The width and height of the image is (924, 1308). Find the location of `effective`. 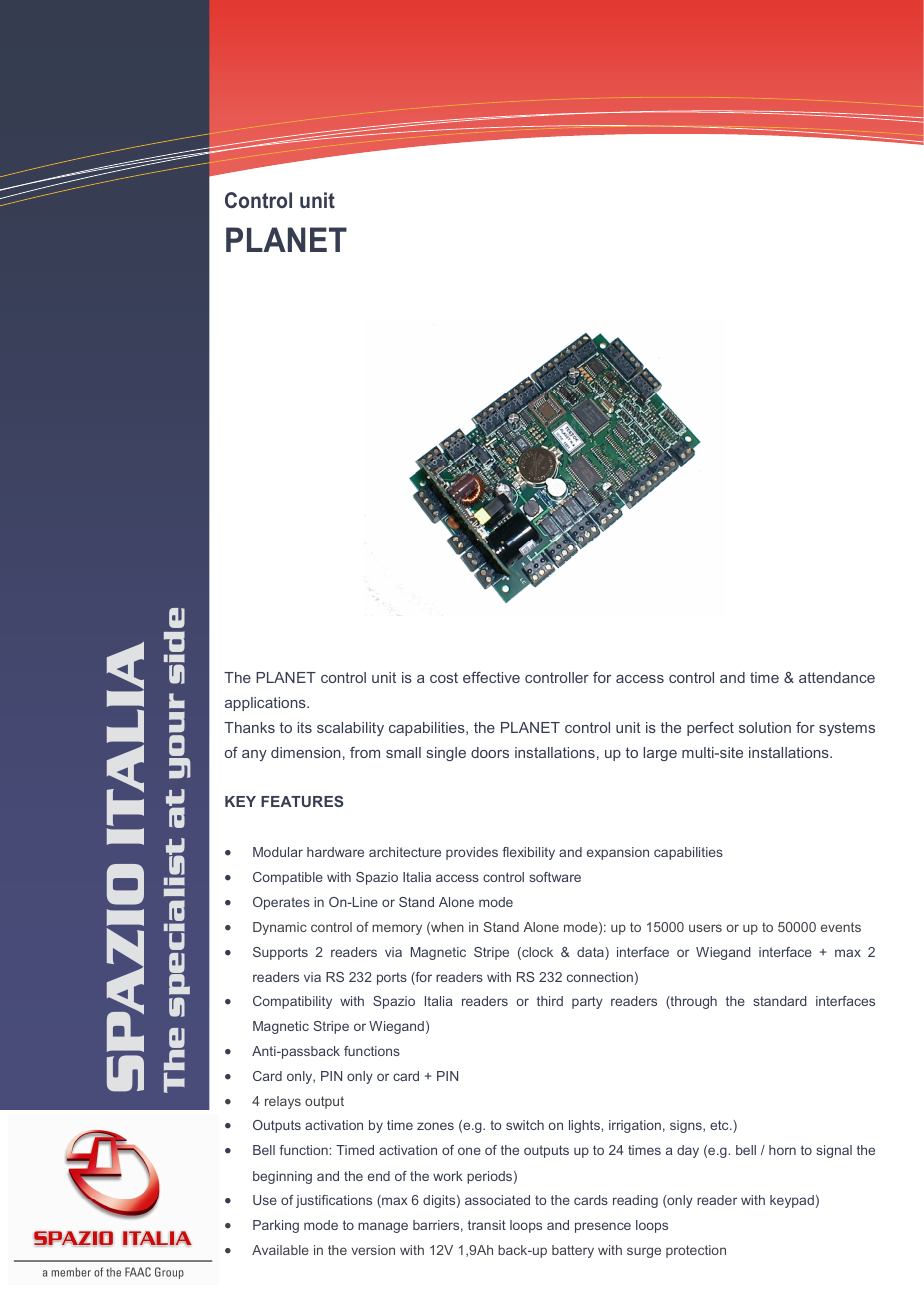

effective is located at coordinates (491, 677).
